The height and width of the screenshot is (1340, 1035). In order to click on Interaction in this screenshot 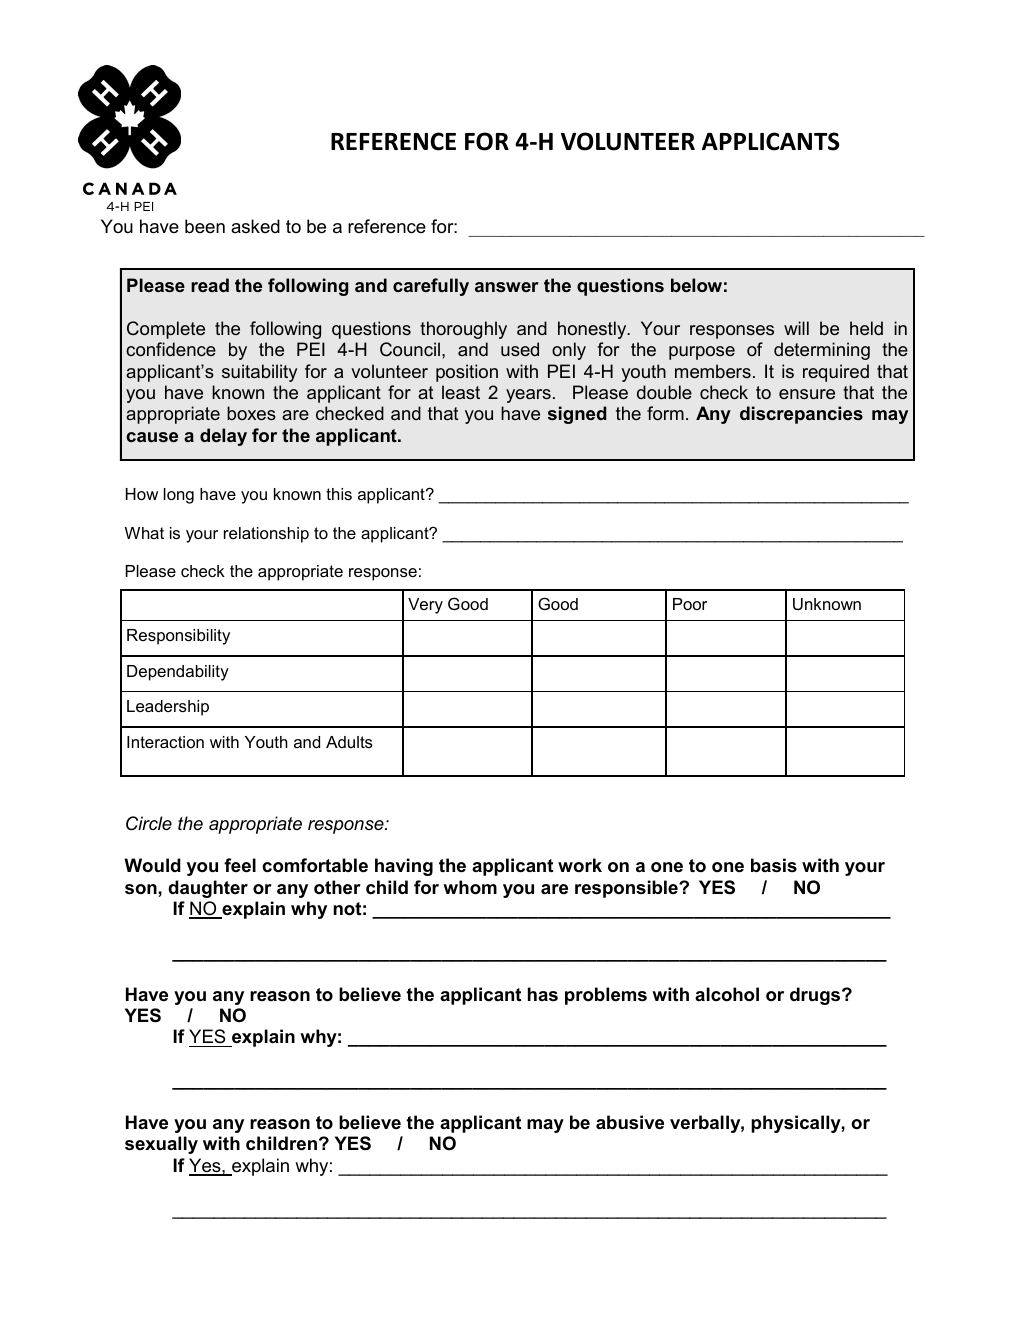, I will do `click(165, 742)`.
